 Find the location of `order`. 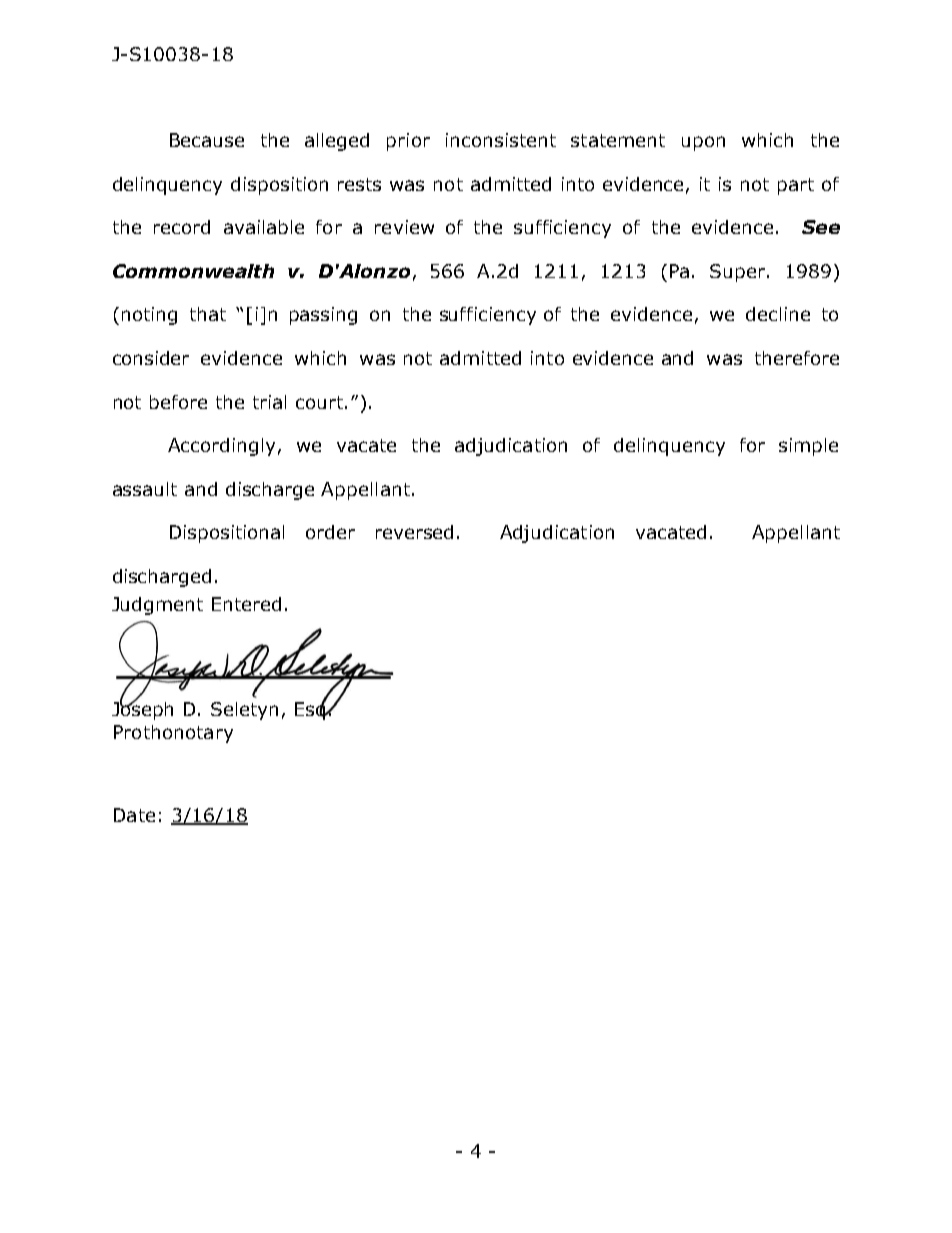

order is located at coordinates (330, 532).
